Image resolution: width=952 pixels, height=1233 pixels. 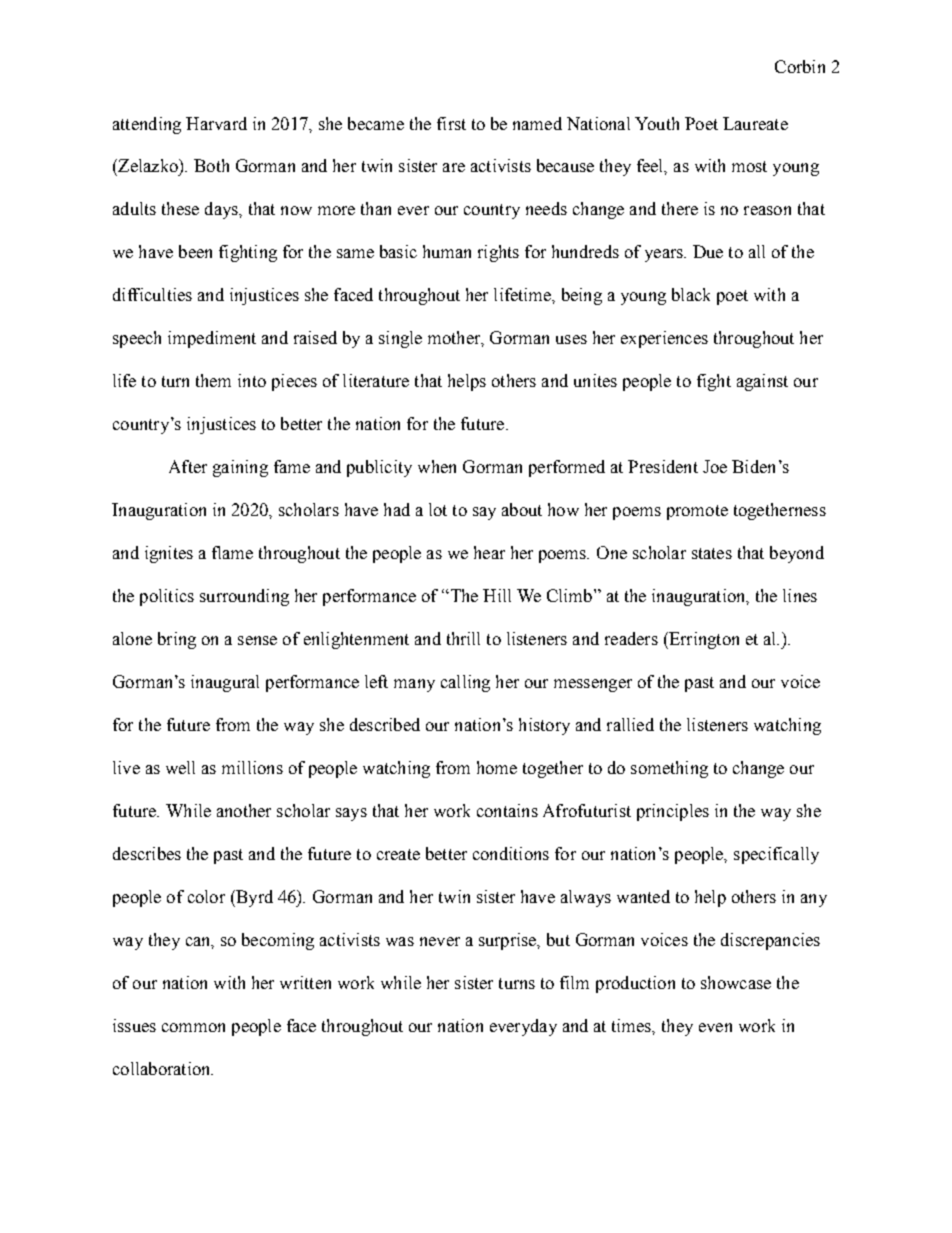 What do you see at coordinates (574, 982) in the document?
I see `film` at bounding box center [574, 982].
